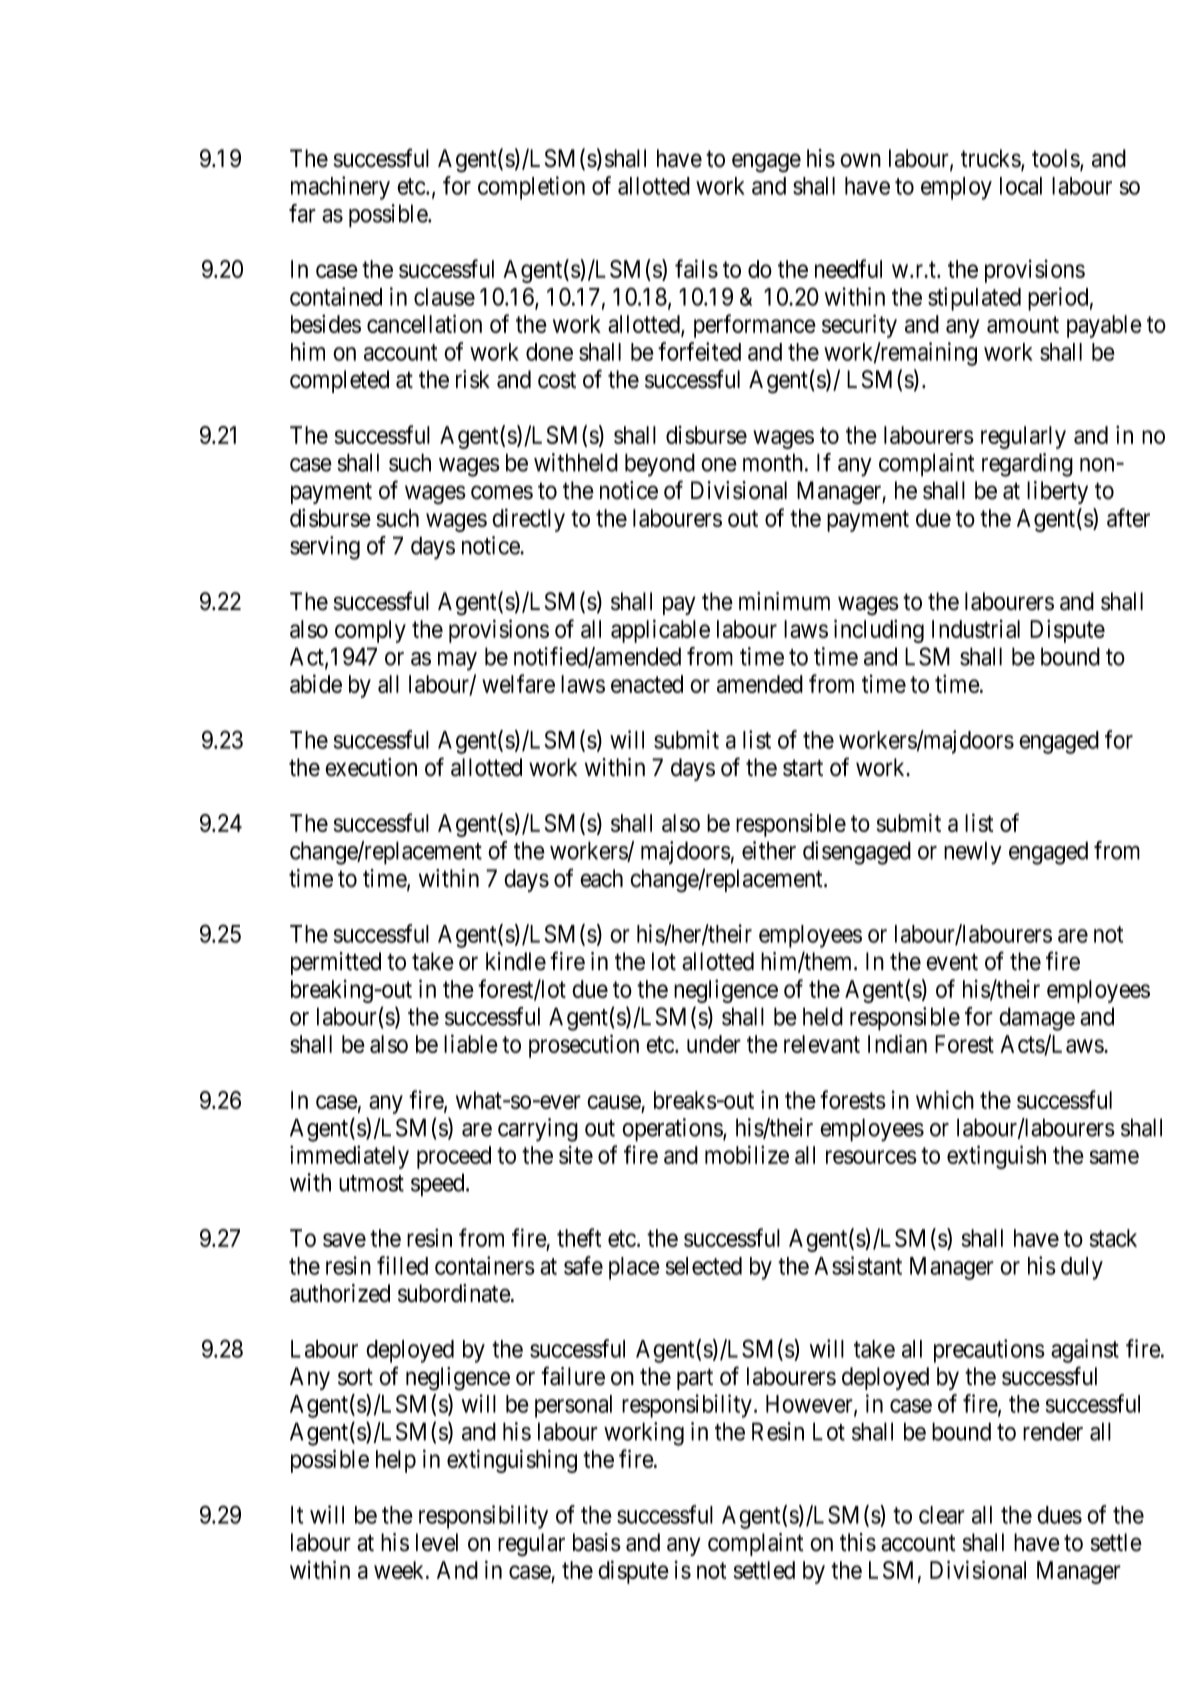  Describe the element at coordinates (340, 188) in the page. I see `machinery` at that location.
